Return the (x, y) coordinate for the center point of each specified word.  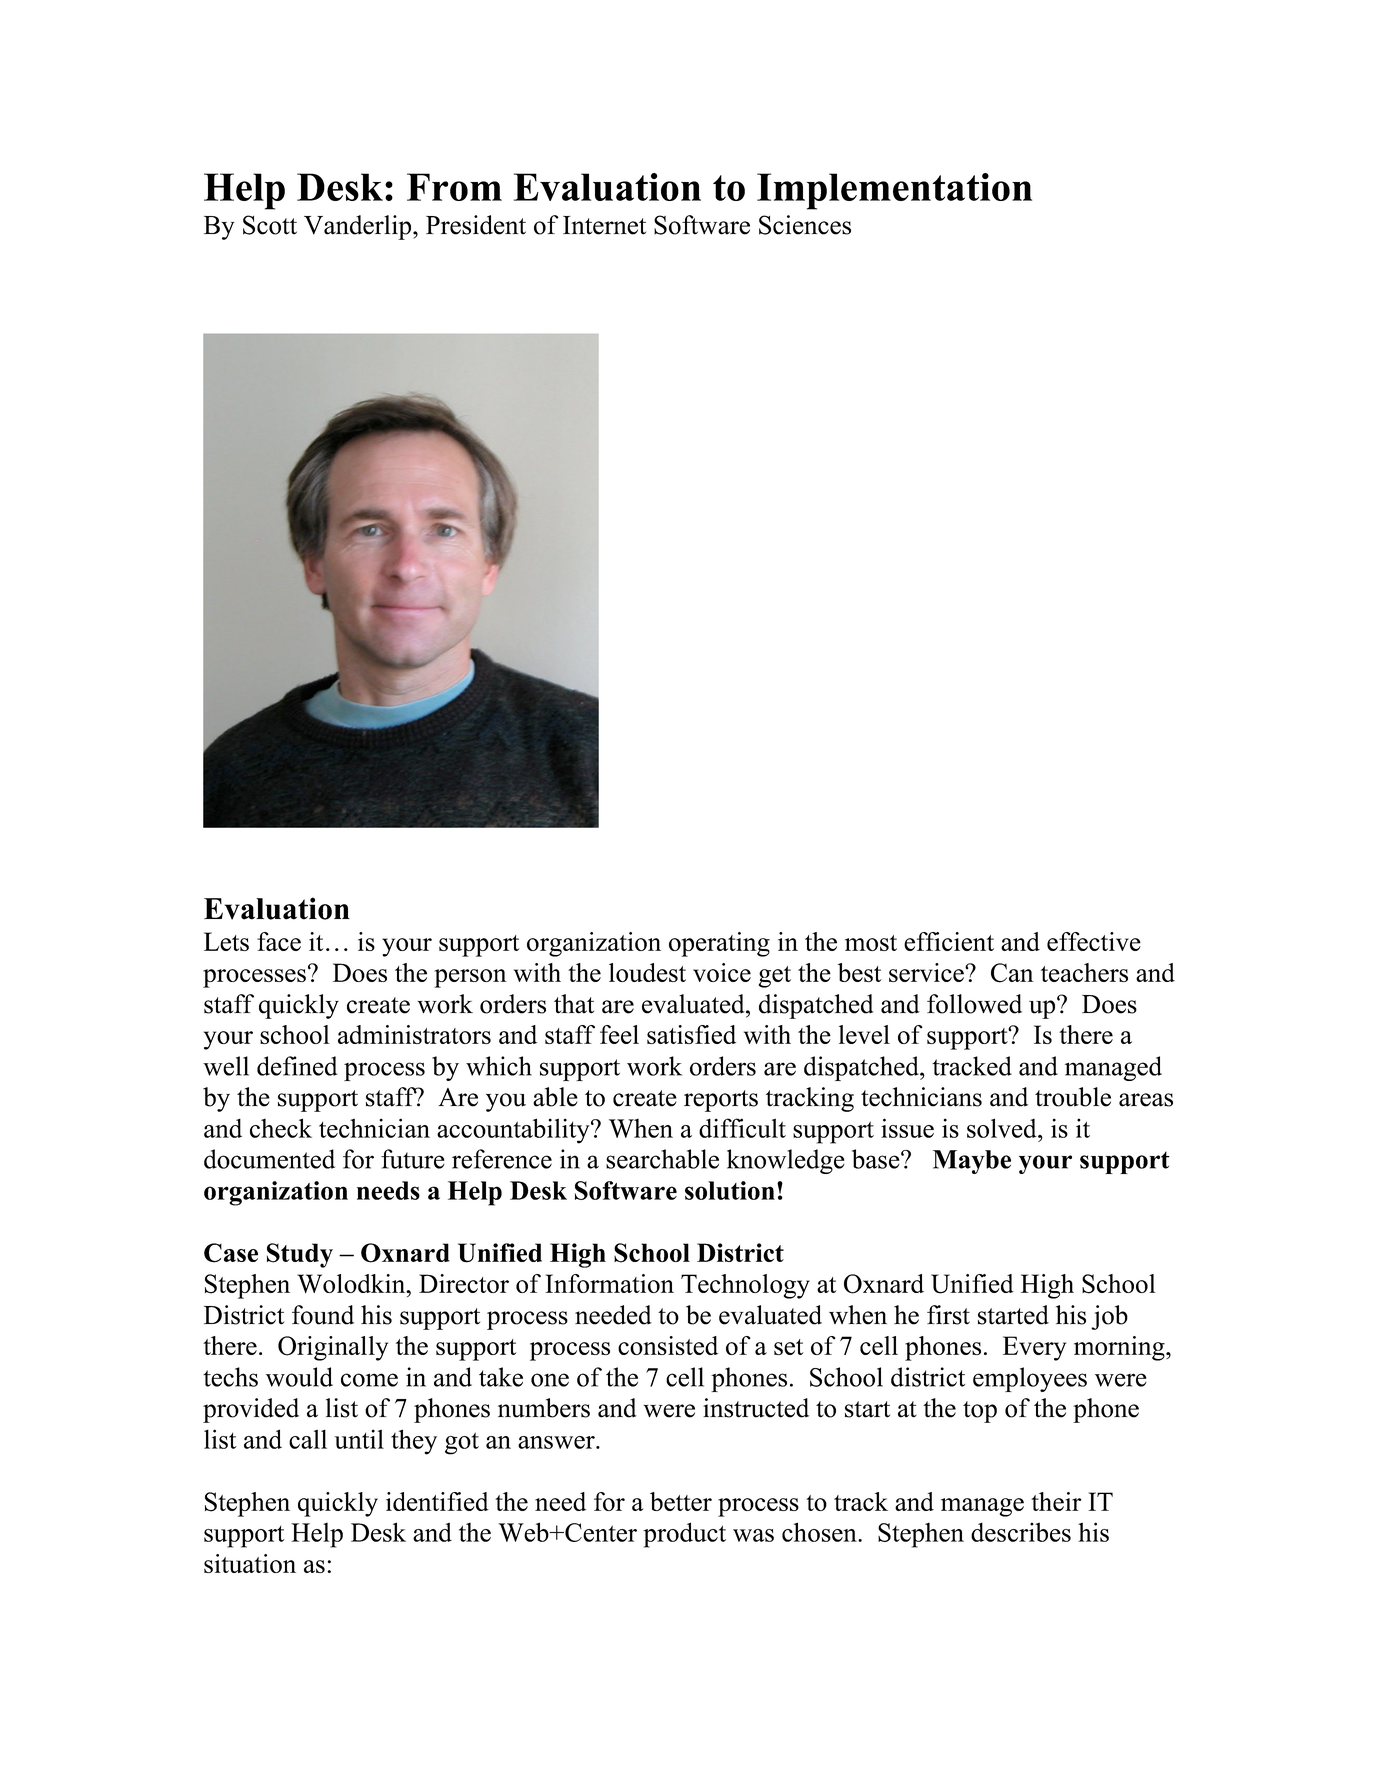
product (684, 1535)
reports (721, 1101)
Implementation (894, 191)
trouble (1073, 1097)
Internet (604, 225)
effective (1094, 941)
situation (250, 1563)
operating (719, 944)
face (279, 941)
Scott (270, 225)
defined (297, 1066)
